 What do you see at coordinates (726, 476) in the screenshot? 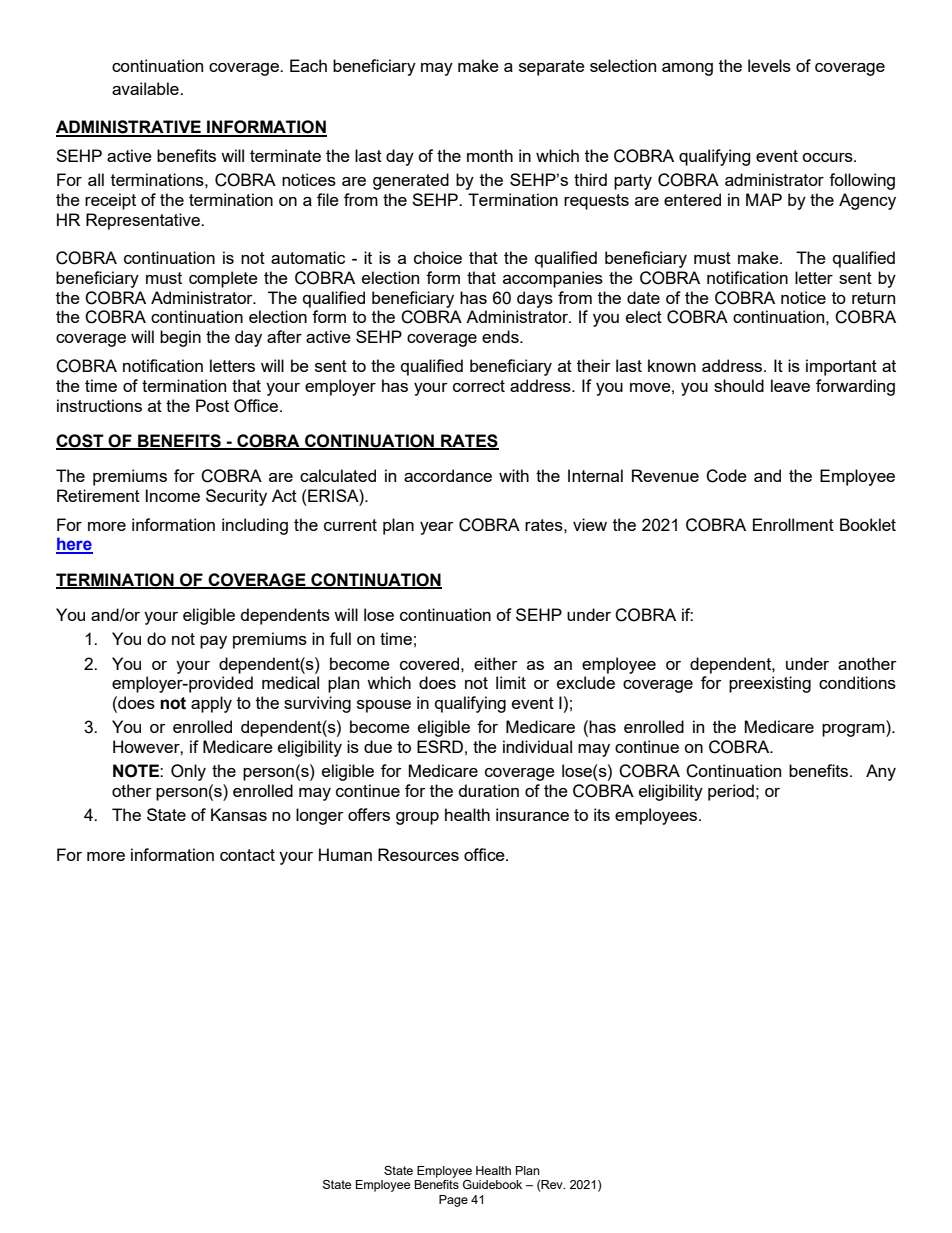
I see `Code` at bounding box center [726, 476].
